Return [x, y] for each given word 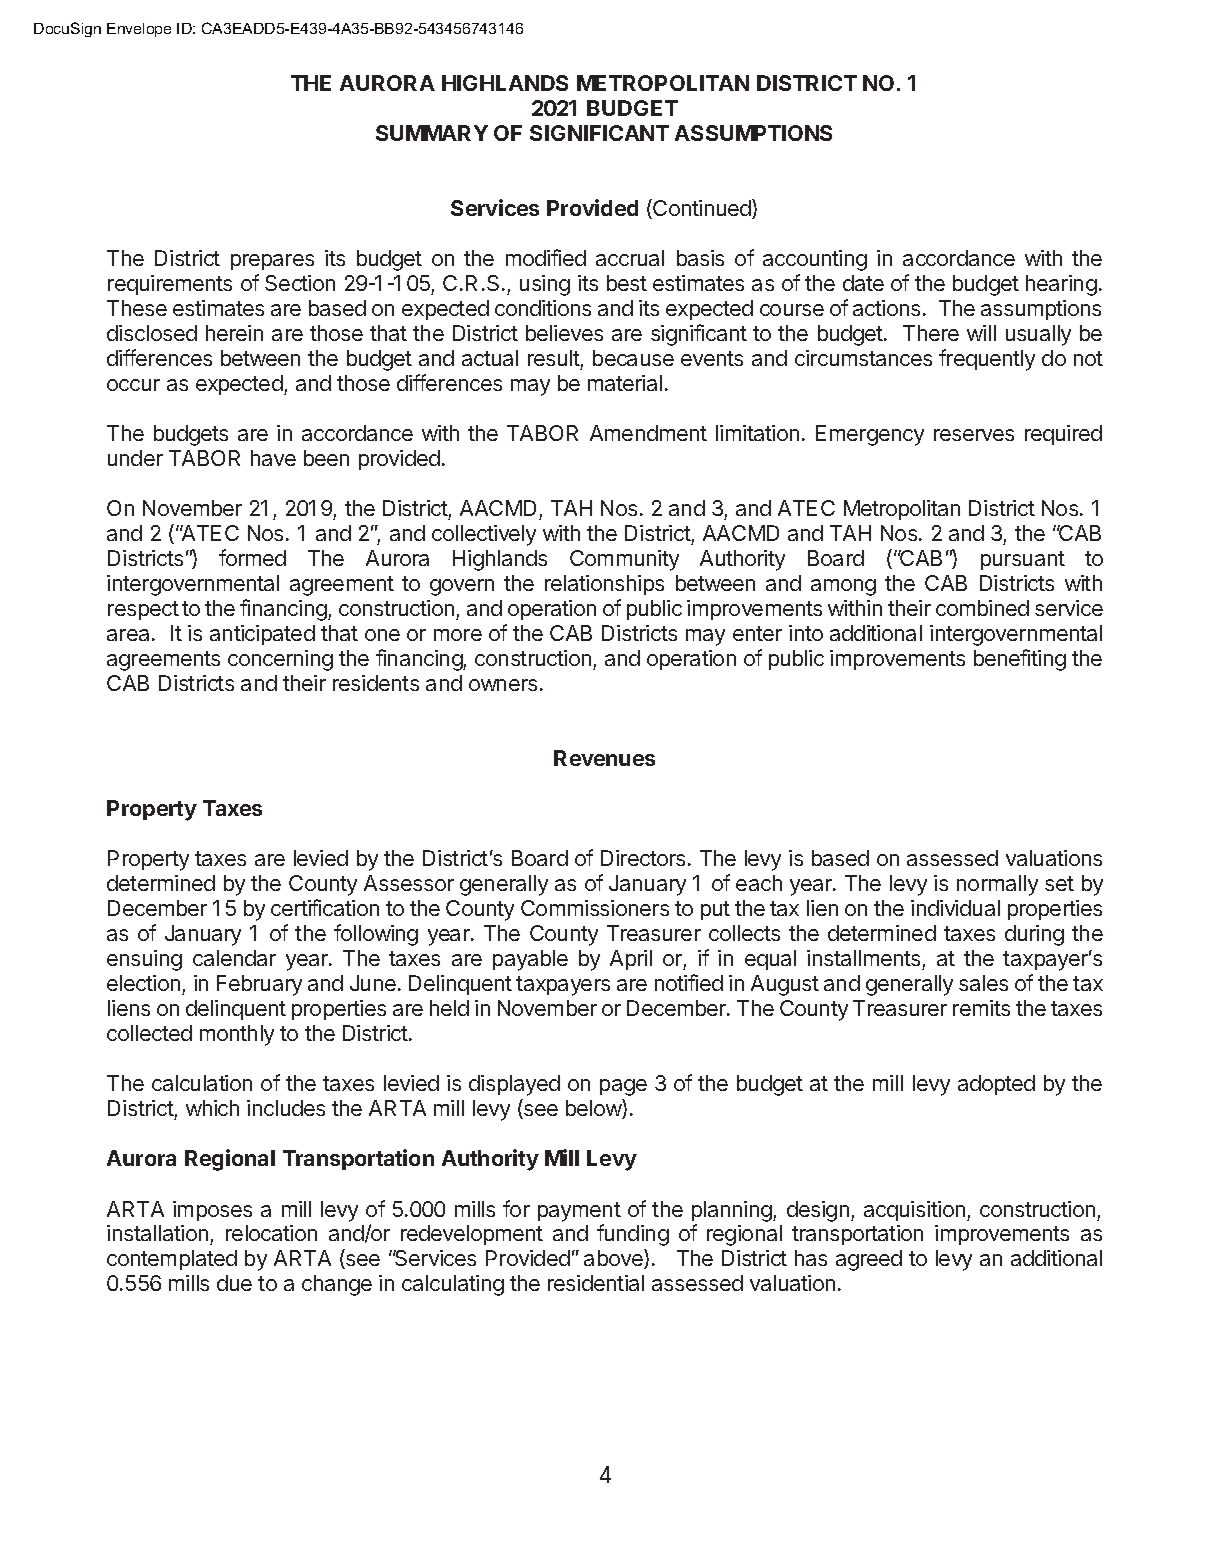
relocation [271, 1233]
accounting [815, 260]
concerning [280, 660]
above [614, 1259]
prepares [272, 262]
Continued [702, 209]
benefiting [1020, 660]
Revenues [604, 758]
